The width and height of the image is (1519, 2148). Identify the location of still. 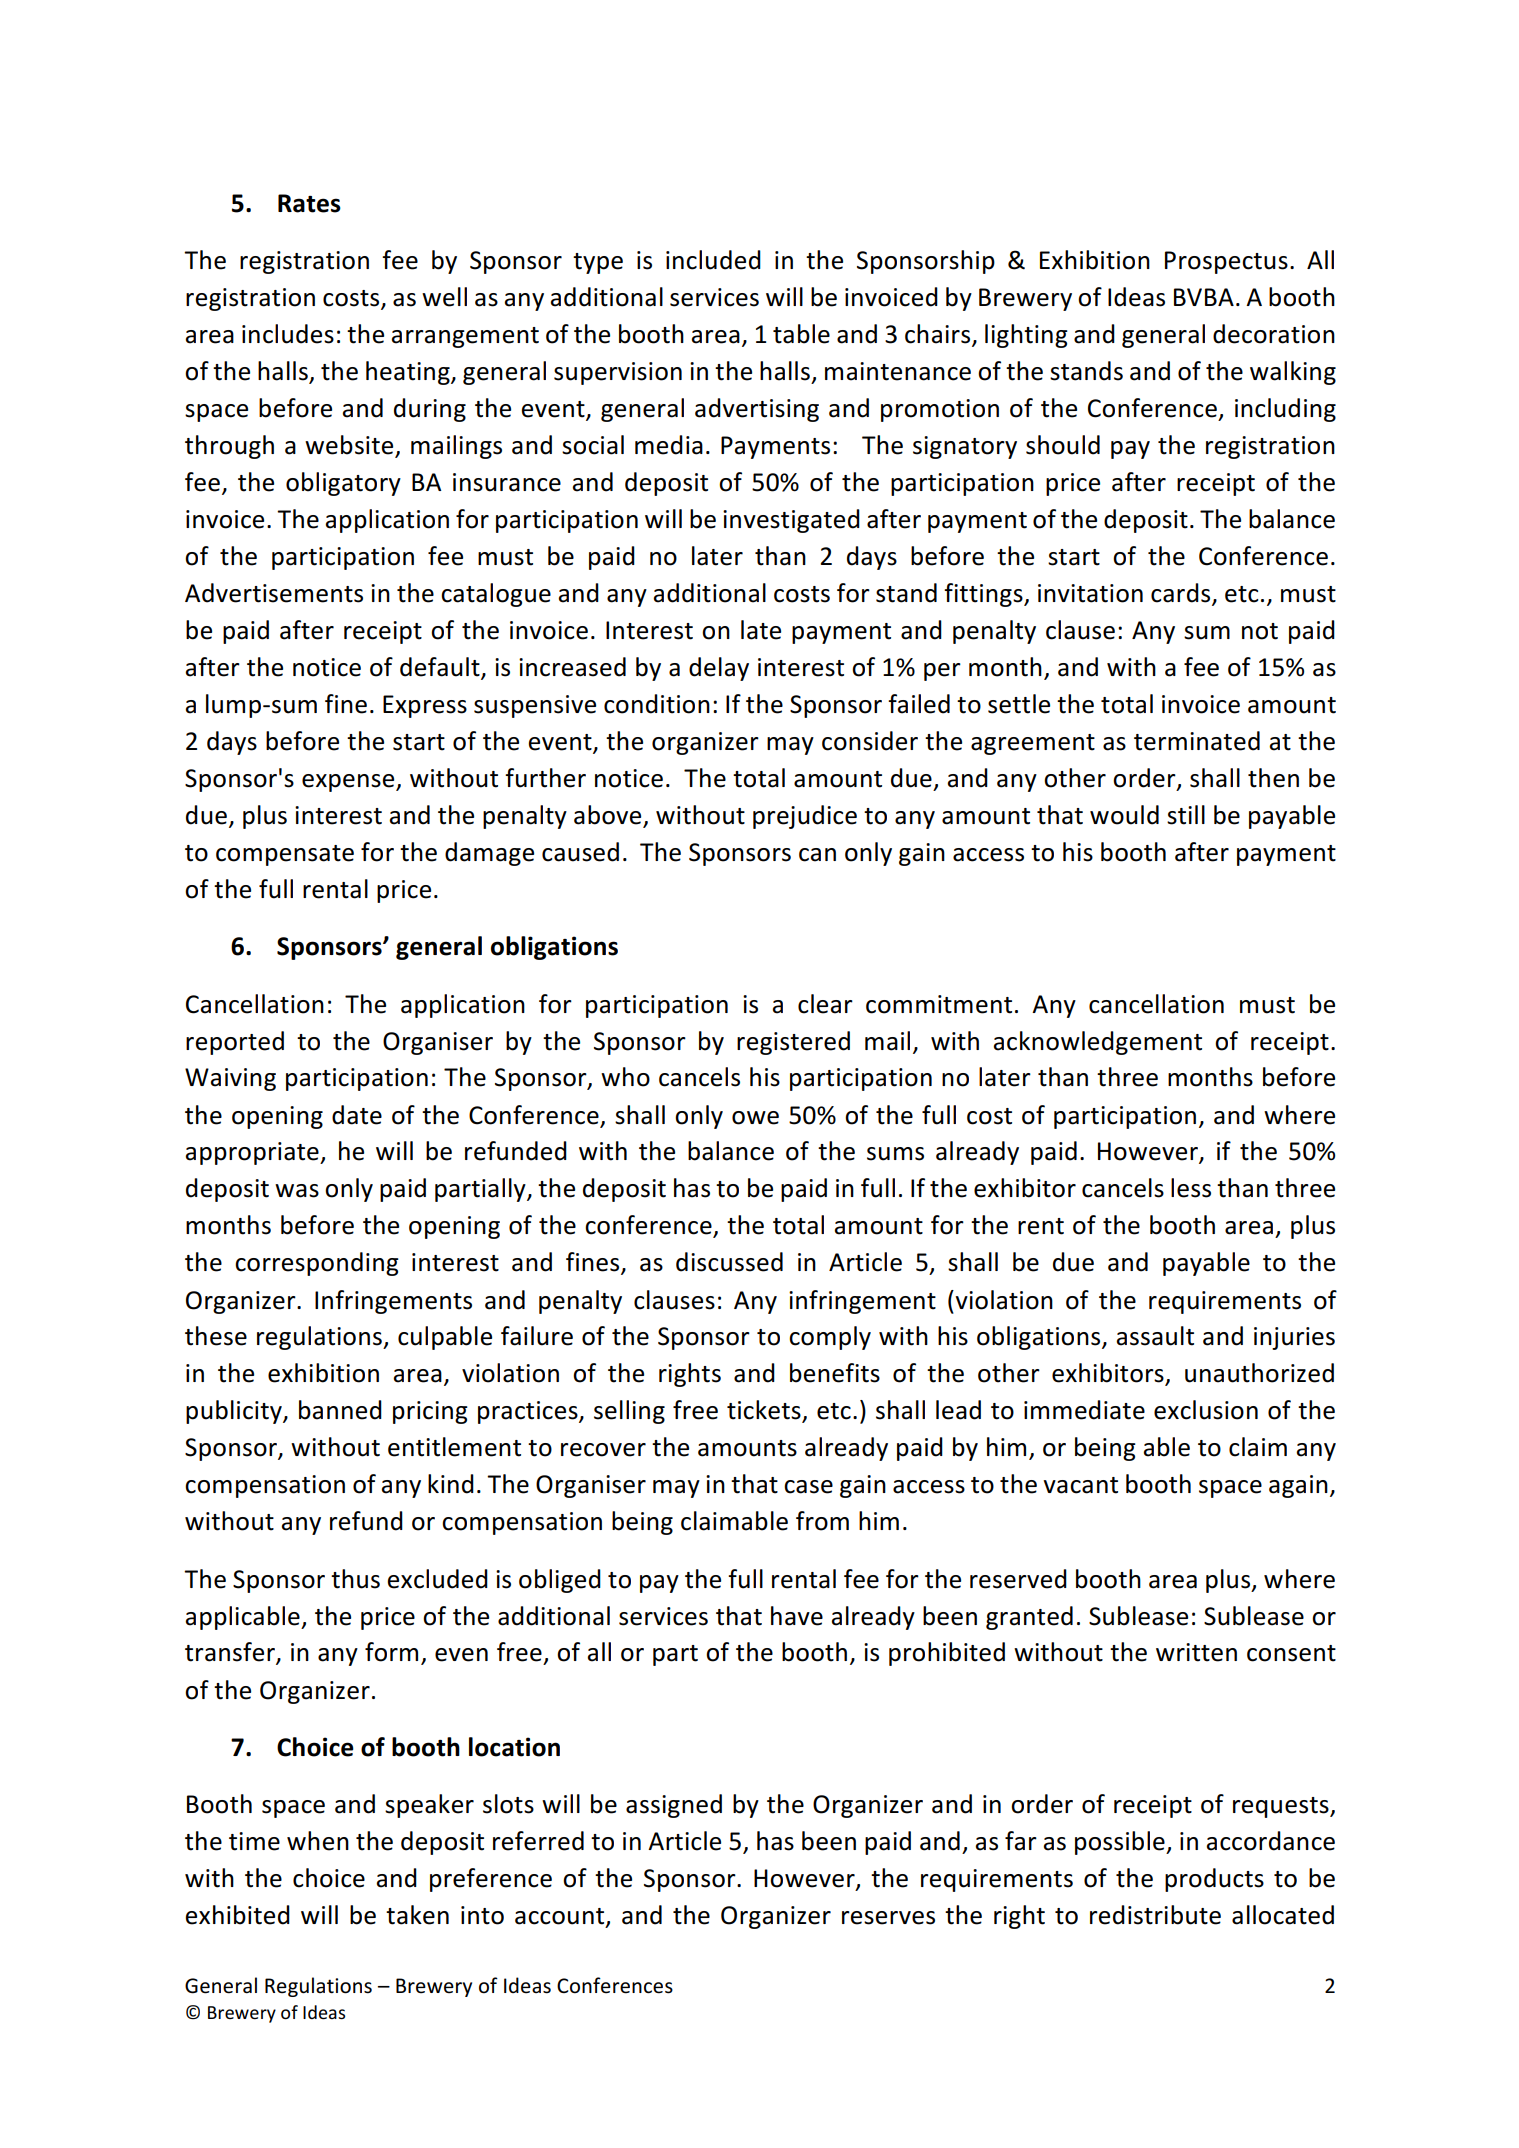
(1186, 815).
